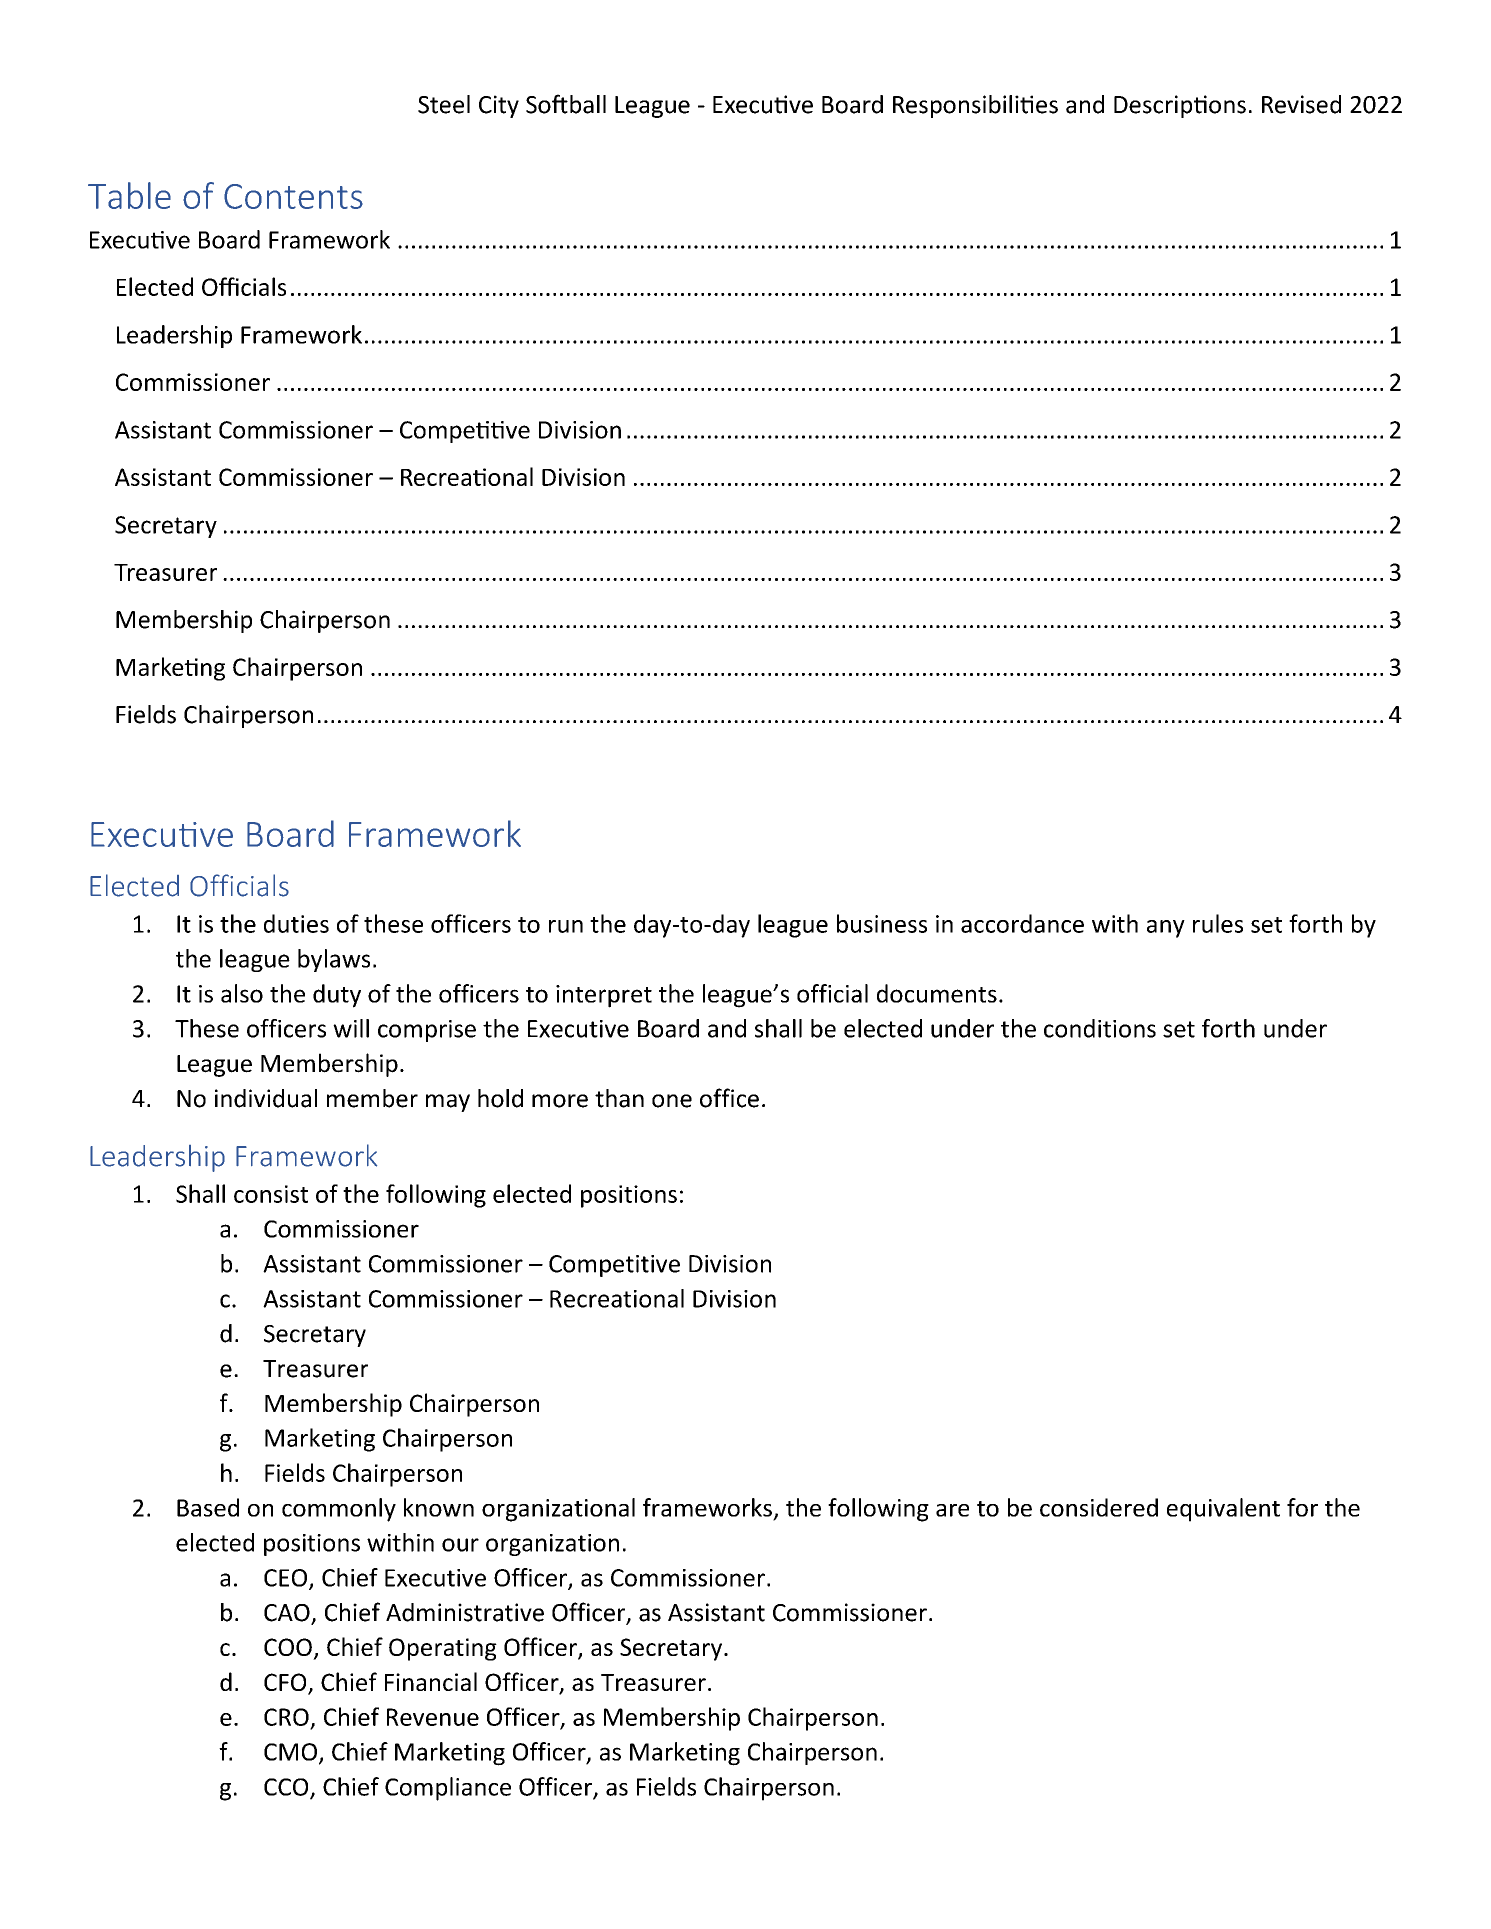 Image resolution: width=1491 pixels, height=1929 pixels. I want to click on City, so click(499, 106).
